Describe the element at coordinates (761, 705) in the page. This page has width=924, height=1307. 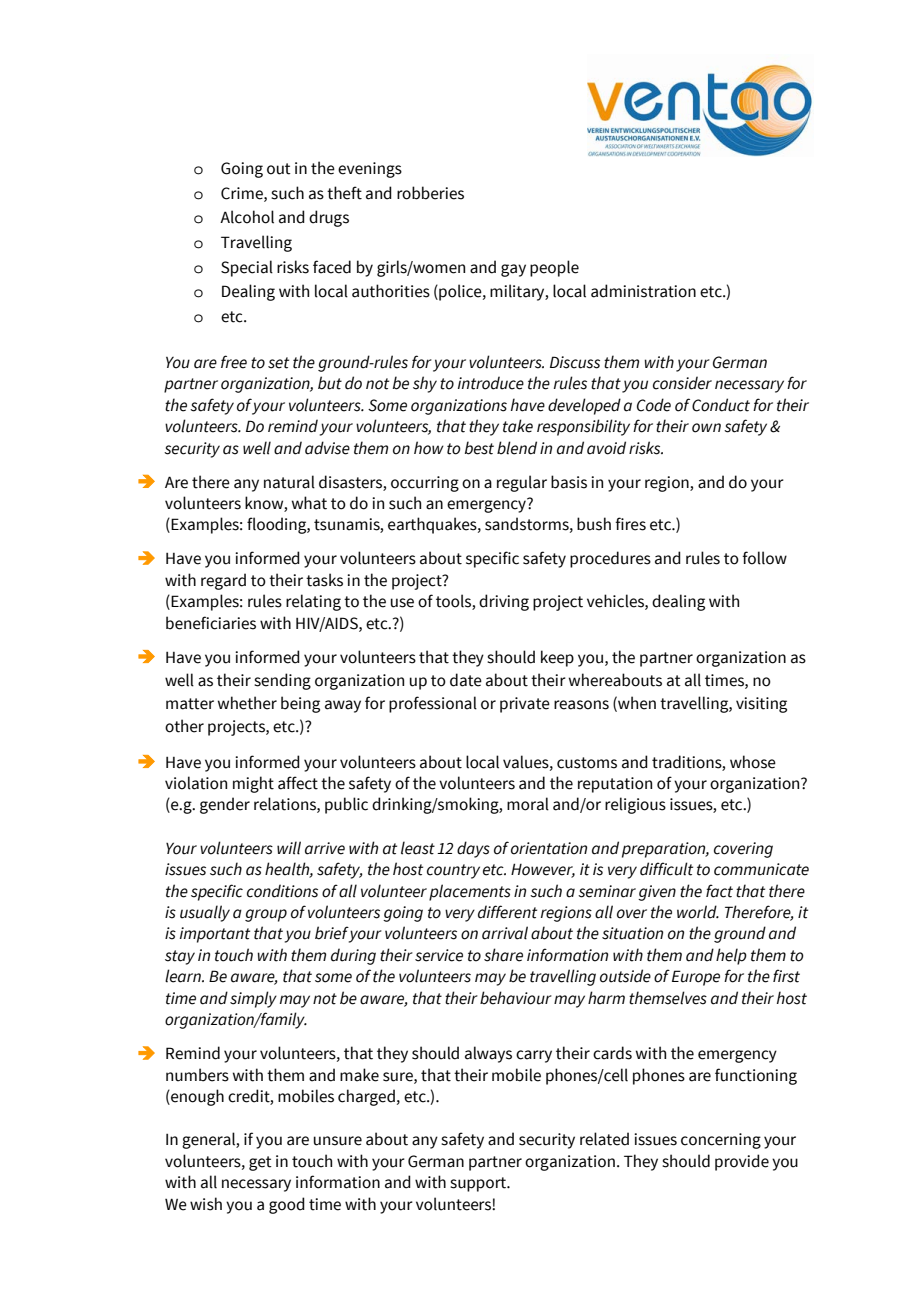
I see `visiting` at that location.
